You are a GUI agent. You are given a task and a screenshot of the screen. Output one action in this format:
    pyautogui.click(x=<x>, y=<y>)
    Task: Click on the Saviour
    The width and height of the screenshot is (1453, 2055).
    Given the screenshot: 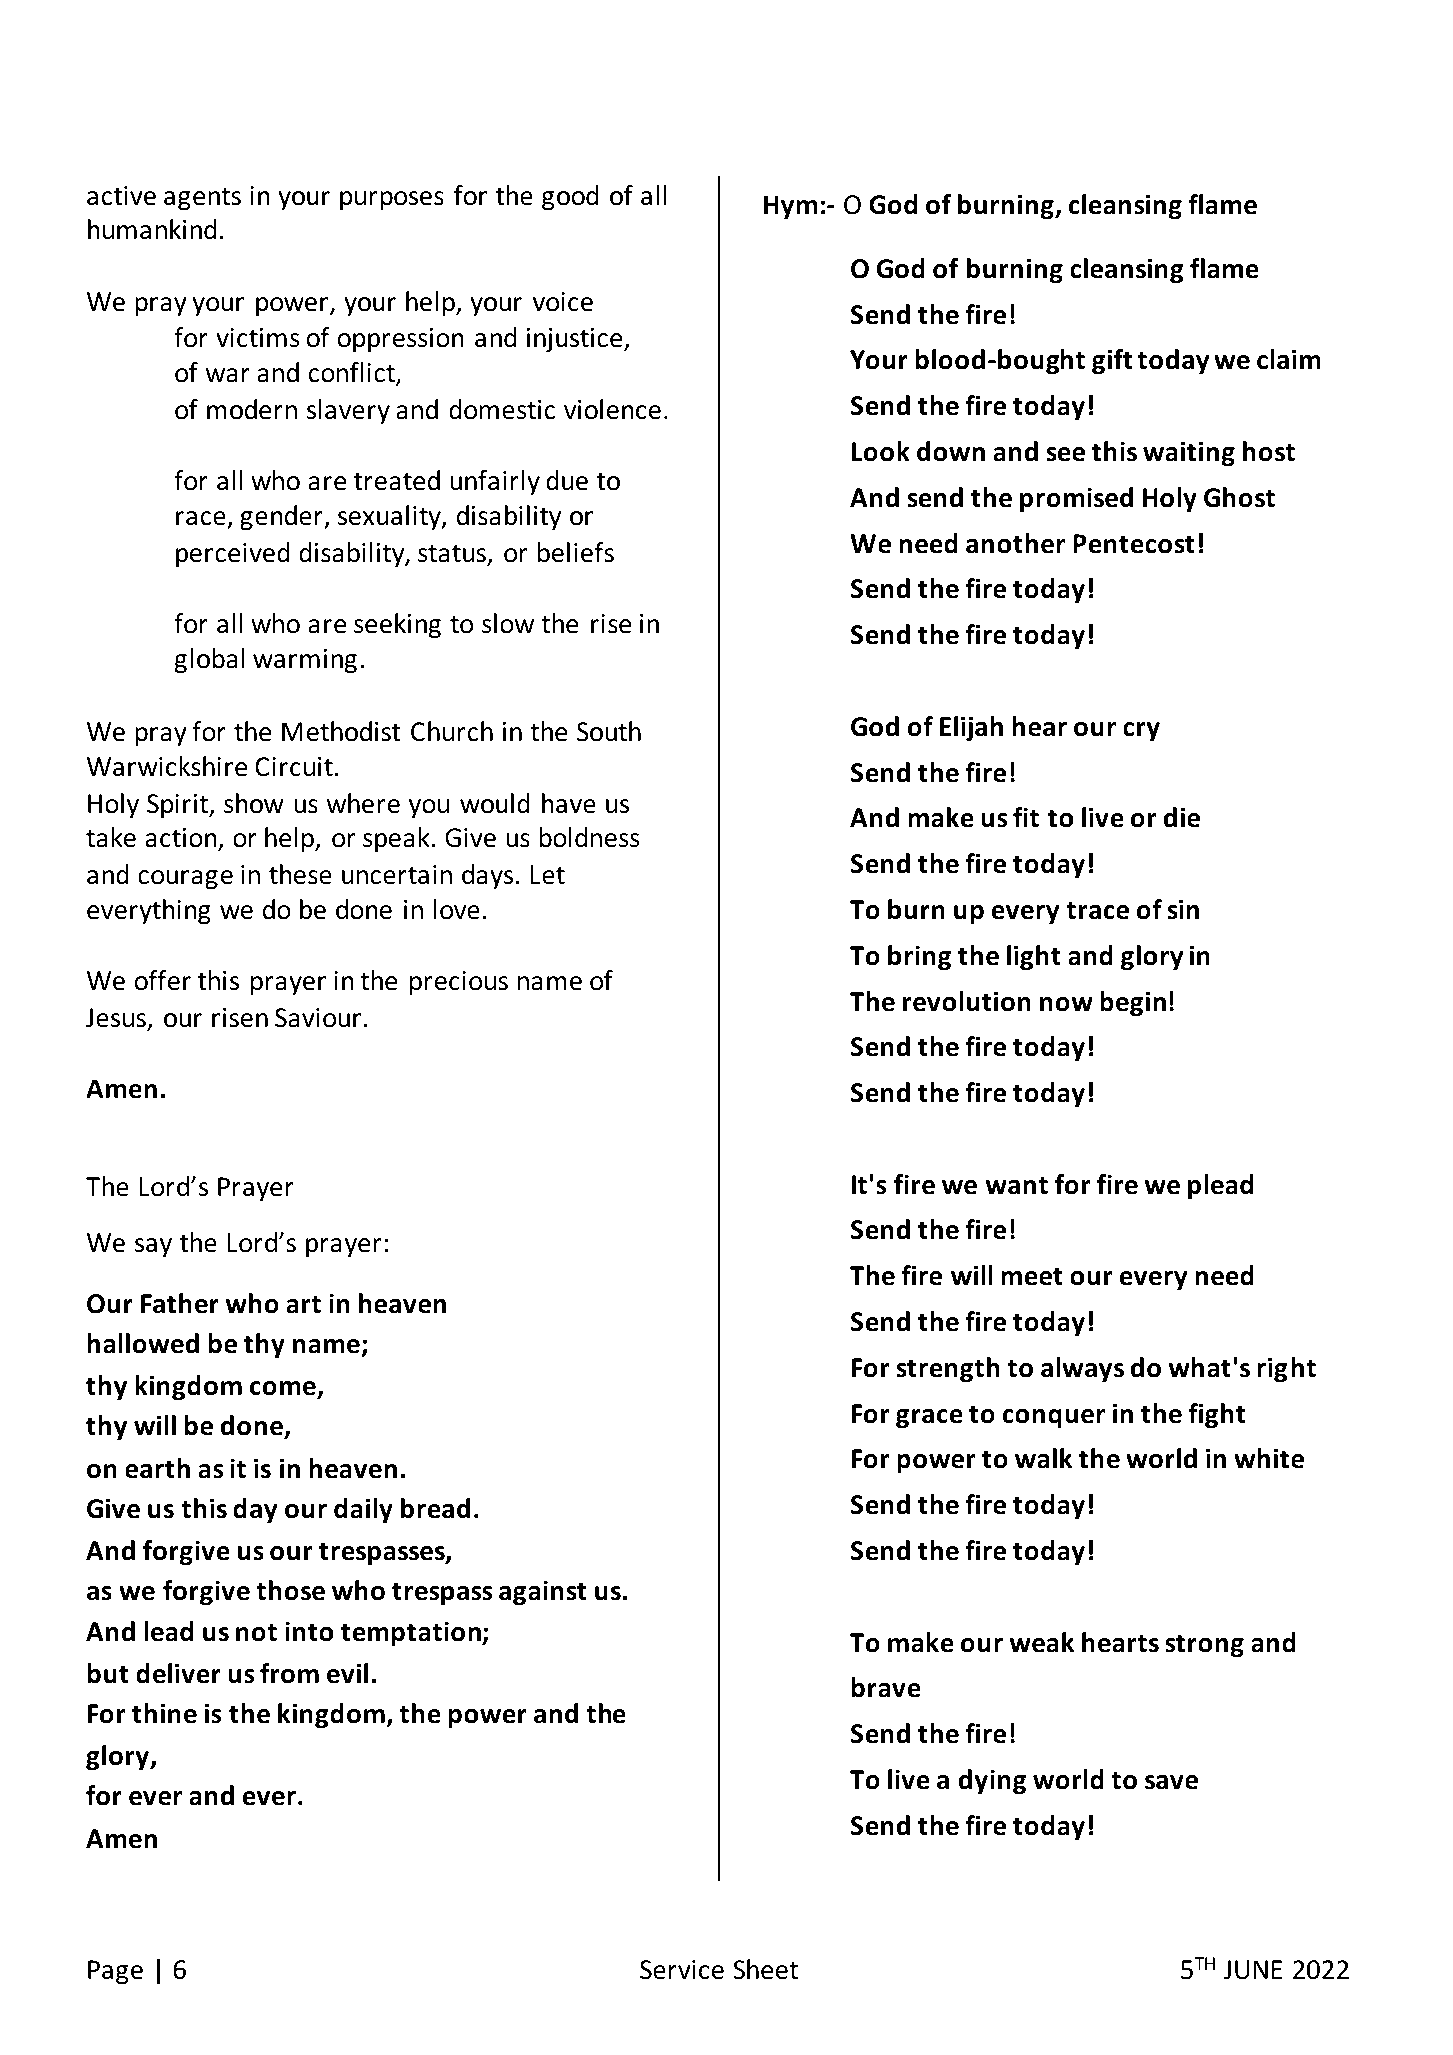 What is the action you would take?
    pyautogui.click(x=318, y=1018)
